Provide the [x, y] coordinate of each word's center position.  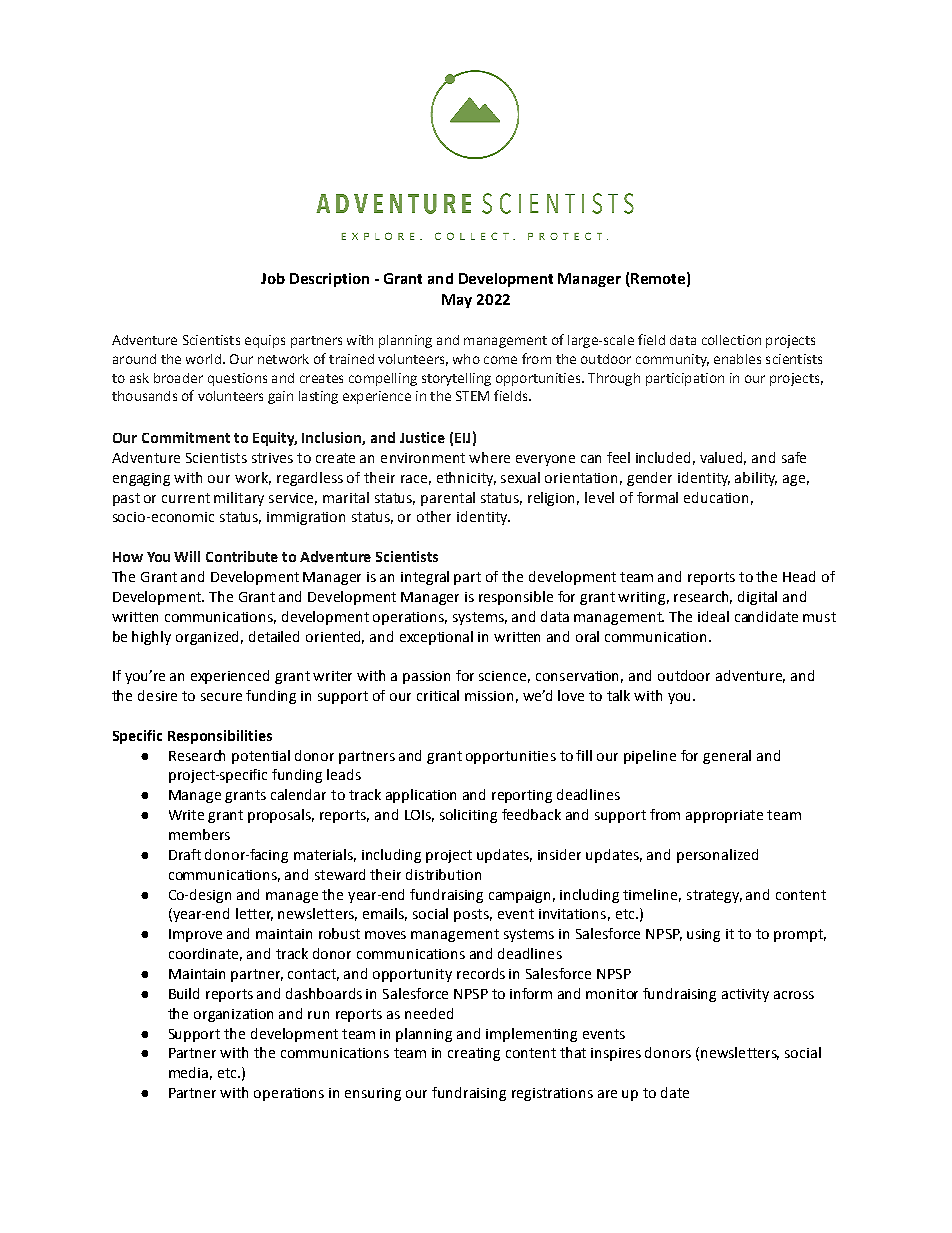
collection [731, 340]
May [457, 301]
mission [489, 696]
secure [221, 697]
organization [233, 1015]
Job [273, 278]
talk [618, 695]
